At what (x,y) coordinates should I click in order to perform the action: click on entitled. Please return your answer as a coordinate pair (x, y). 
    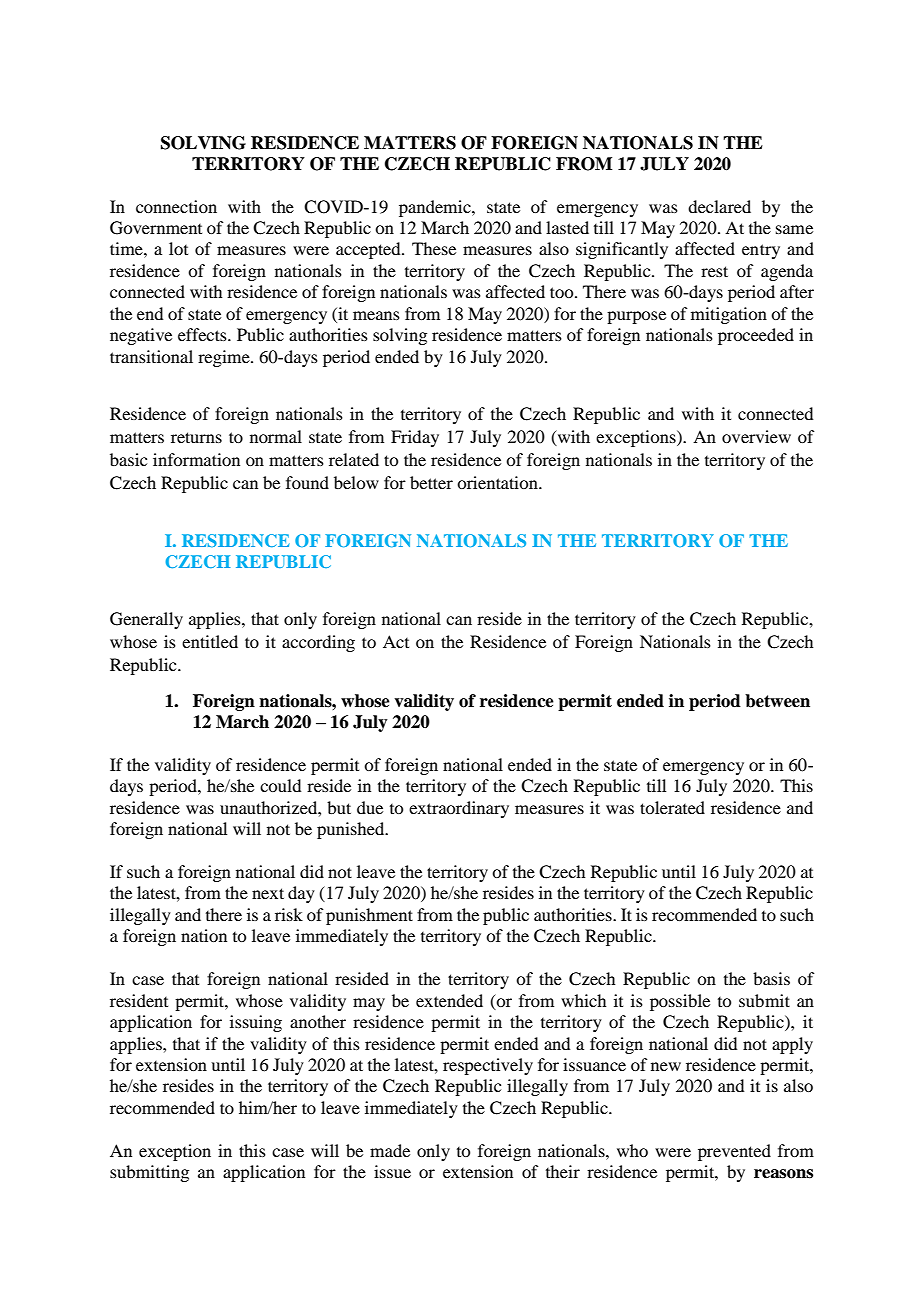
    Looking at the image, I should click on (210, 641).
